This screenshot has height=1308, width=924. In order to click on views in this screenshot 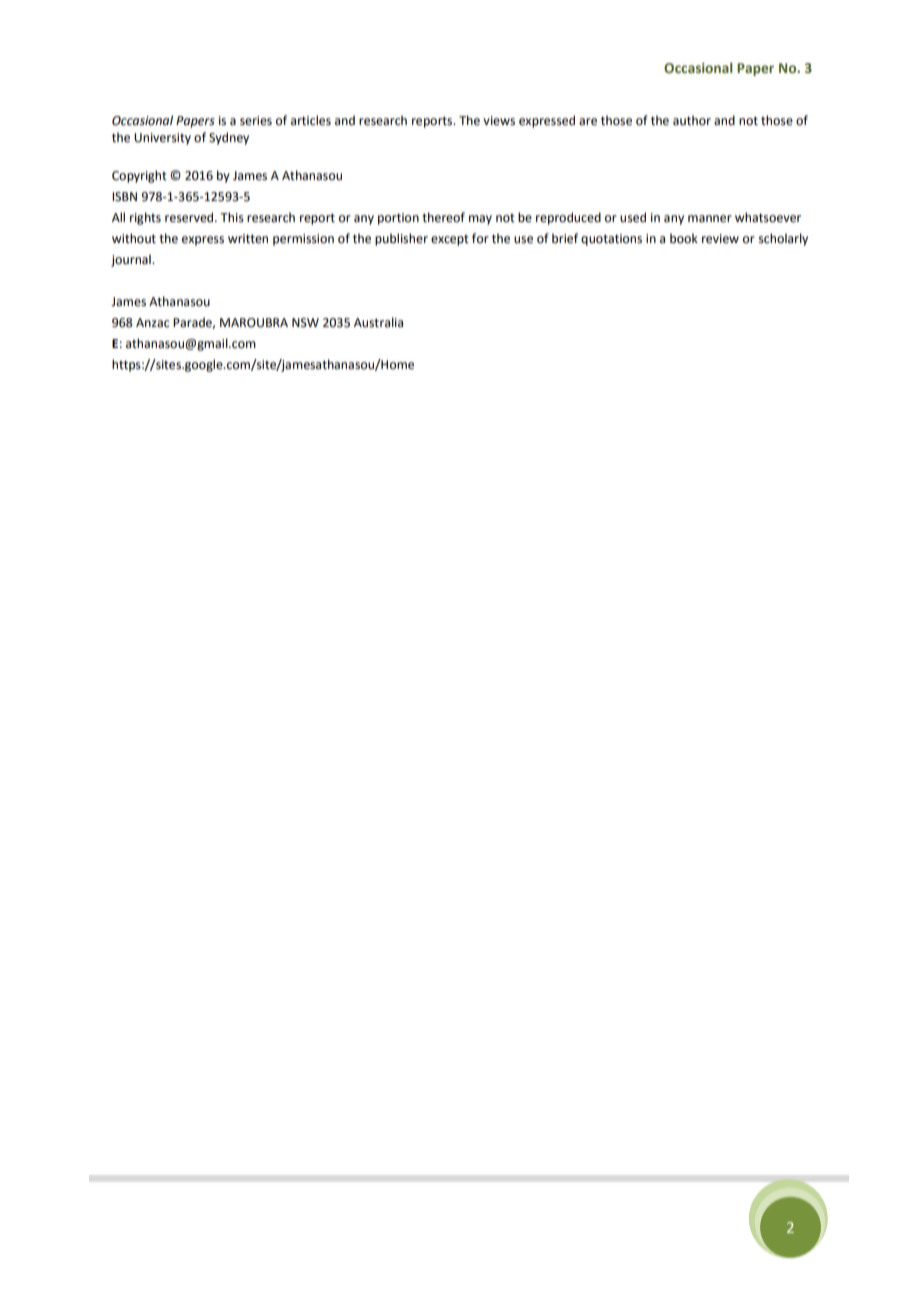, I will do `click(499, 121)`.
